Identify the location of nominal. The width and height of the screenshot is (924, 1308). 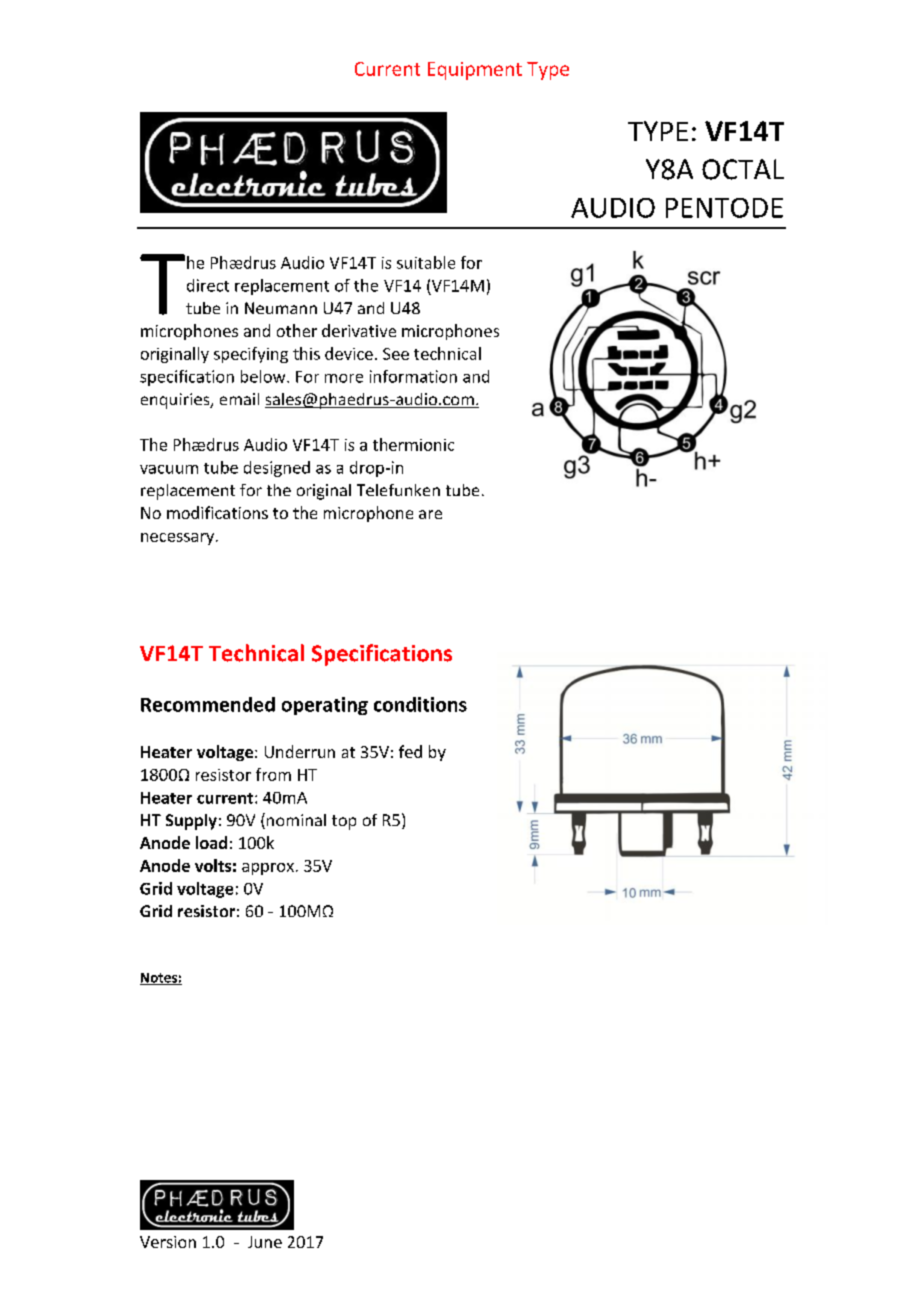
(295, 821).
